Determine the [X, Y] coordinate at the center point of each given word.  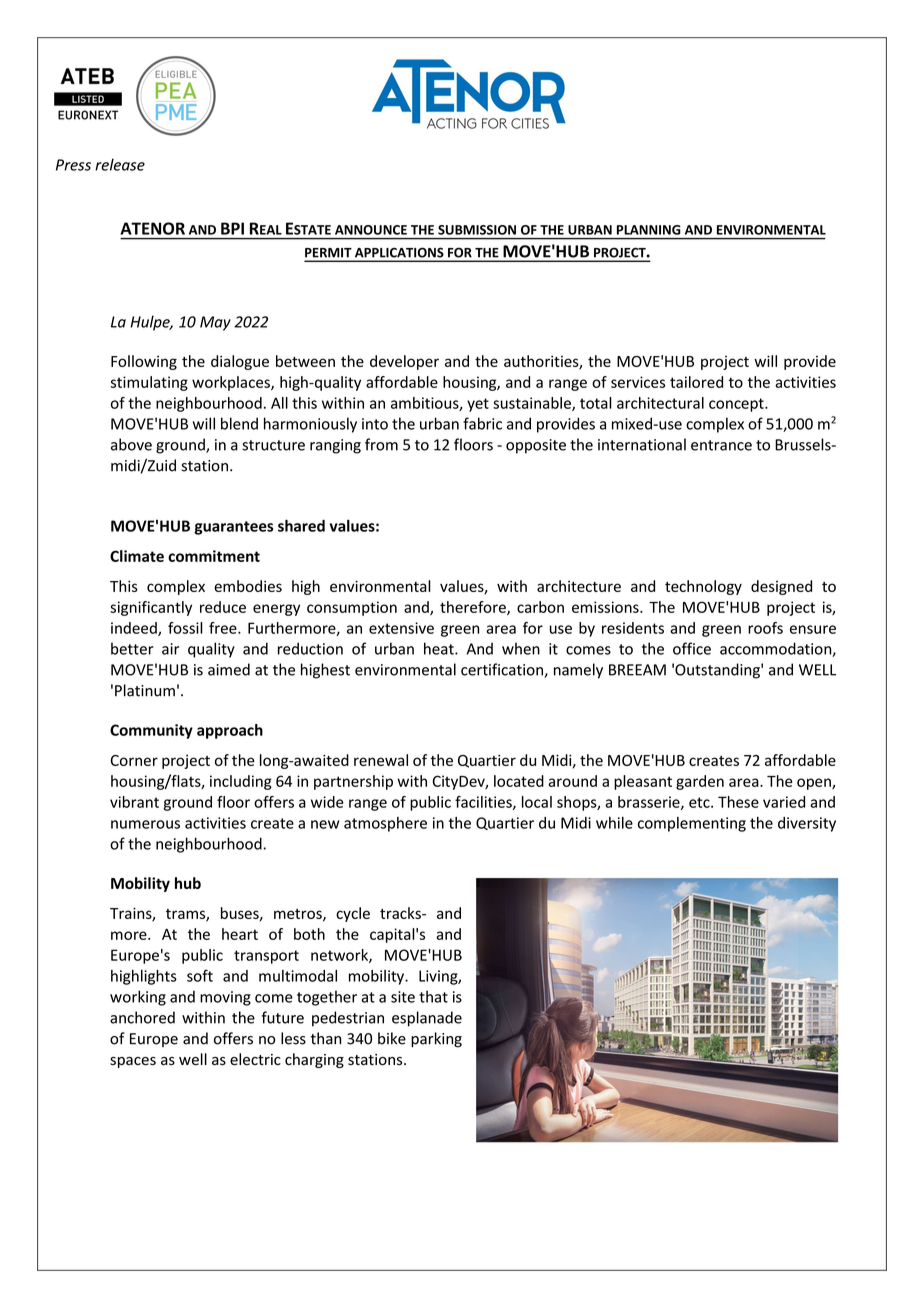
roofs [765, 628]
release [120, 164]
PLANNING [648, 230]
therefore [474, 608]
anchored [142, 1017]
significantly [151, 608]
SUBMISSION [477, 230]
